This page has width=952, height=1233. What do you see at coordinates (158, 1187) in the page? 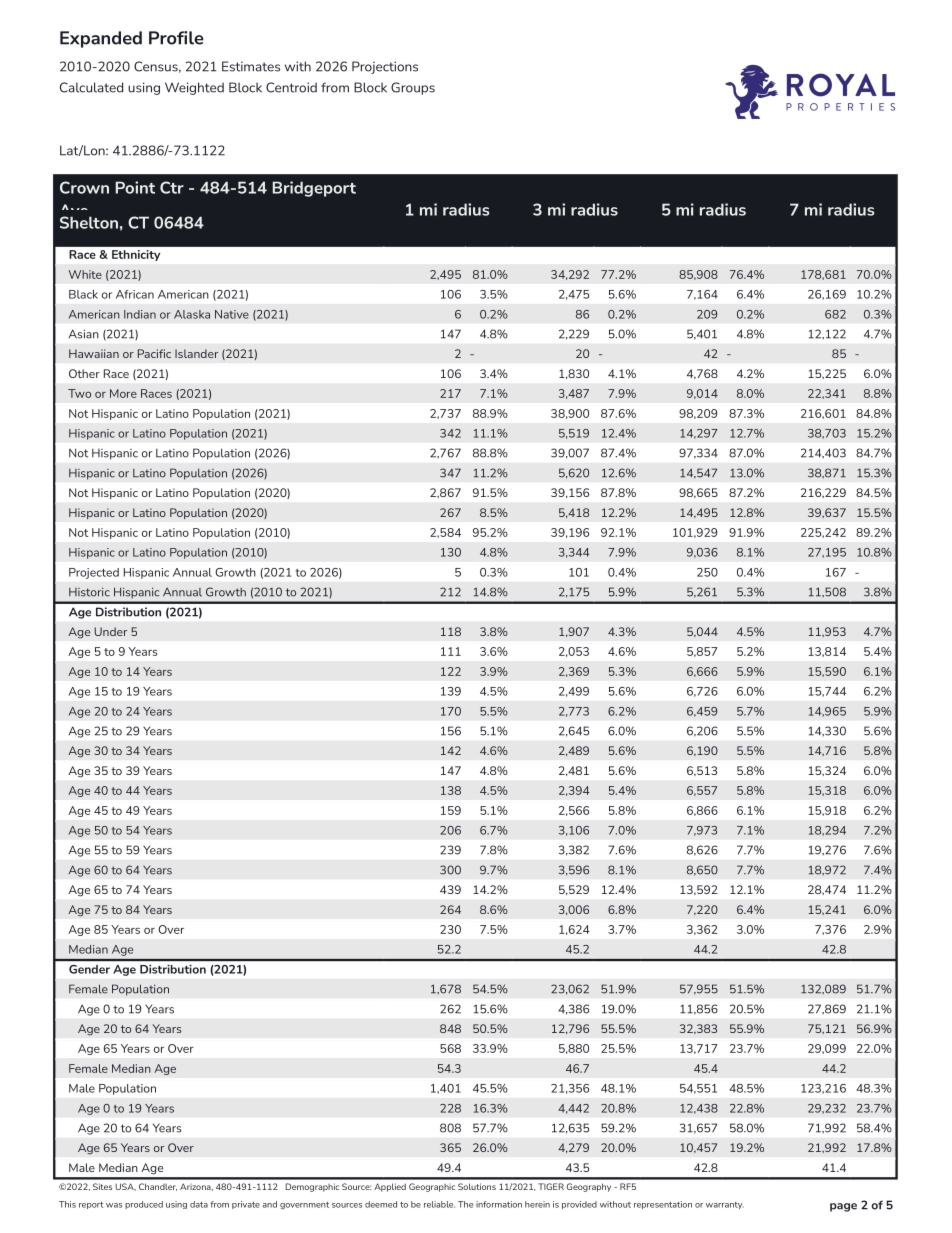
I see `Chandler` at bounding box center [158, 1187].
